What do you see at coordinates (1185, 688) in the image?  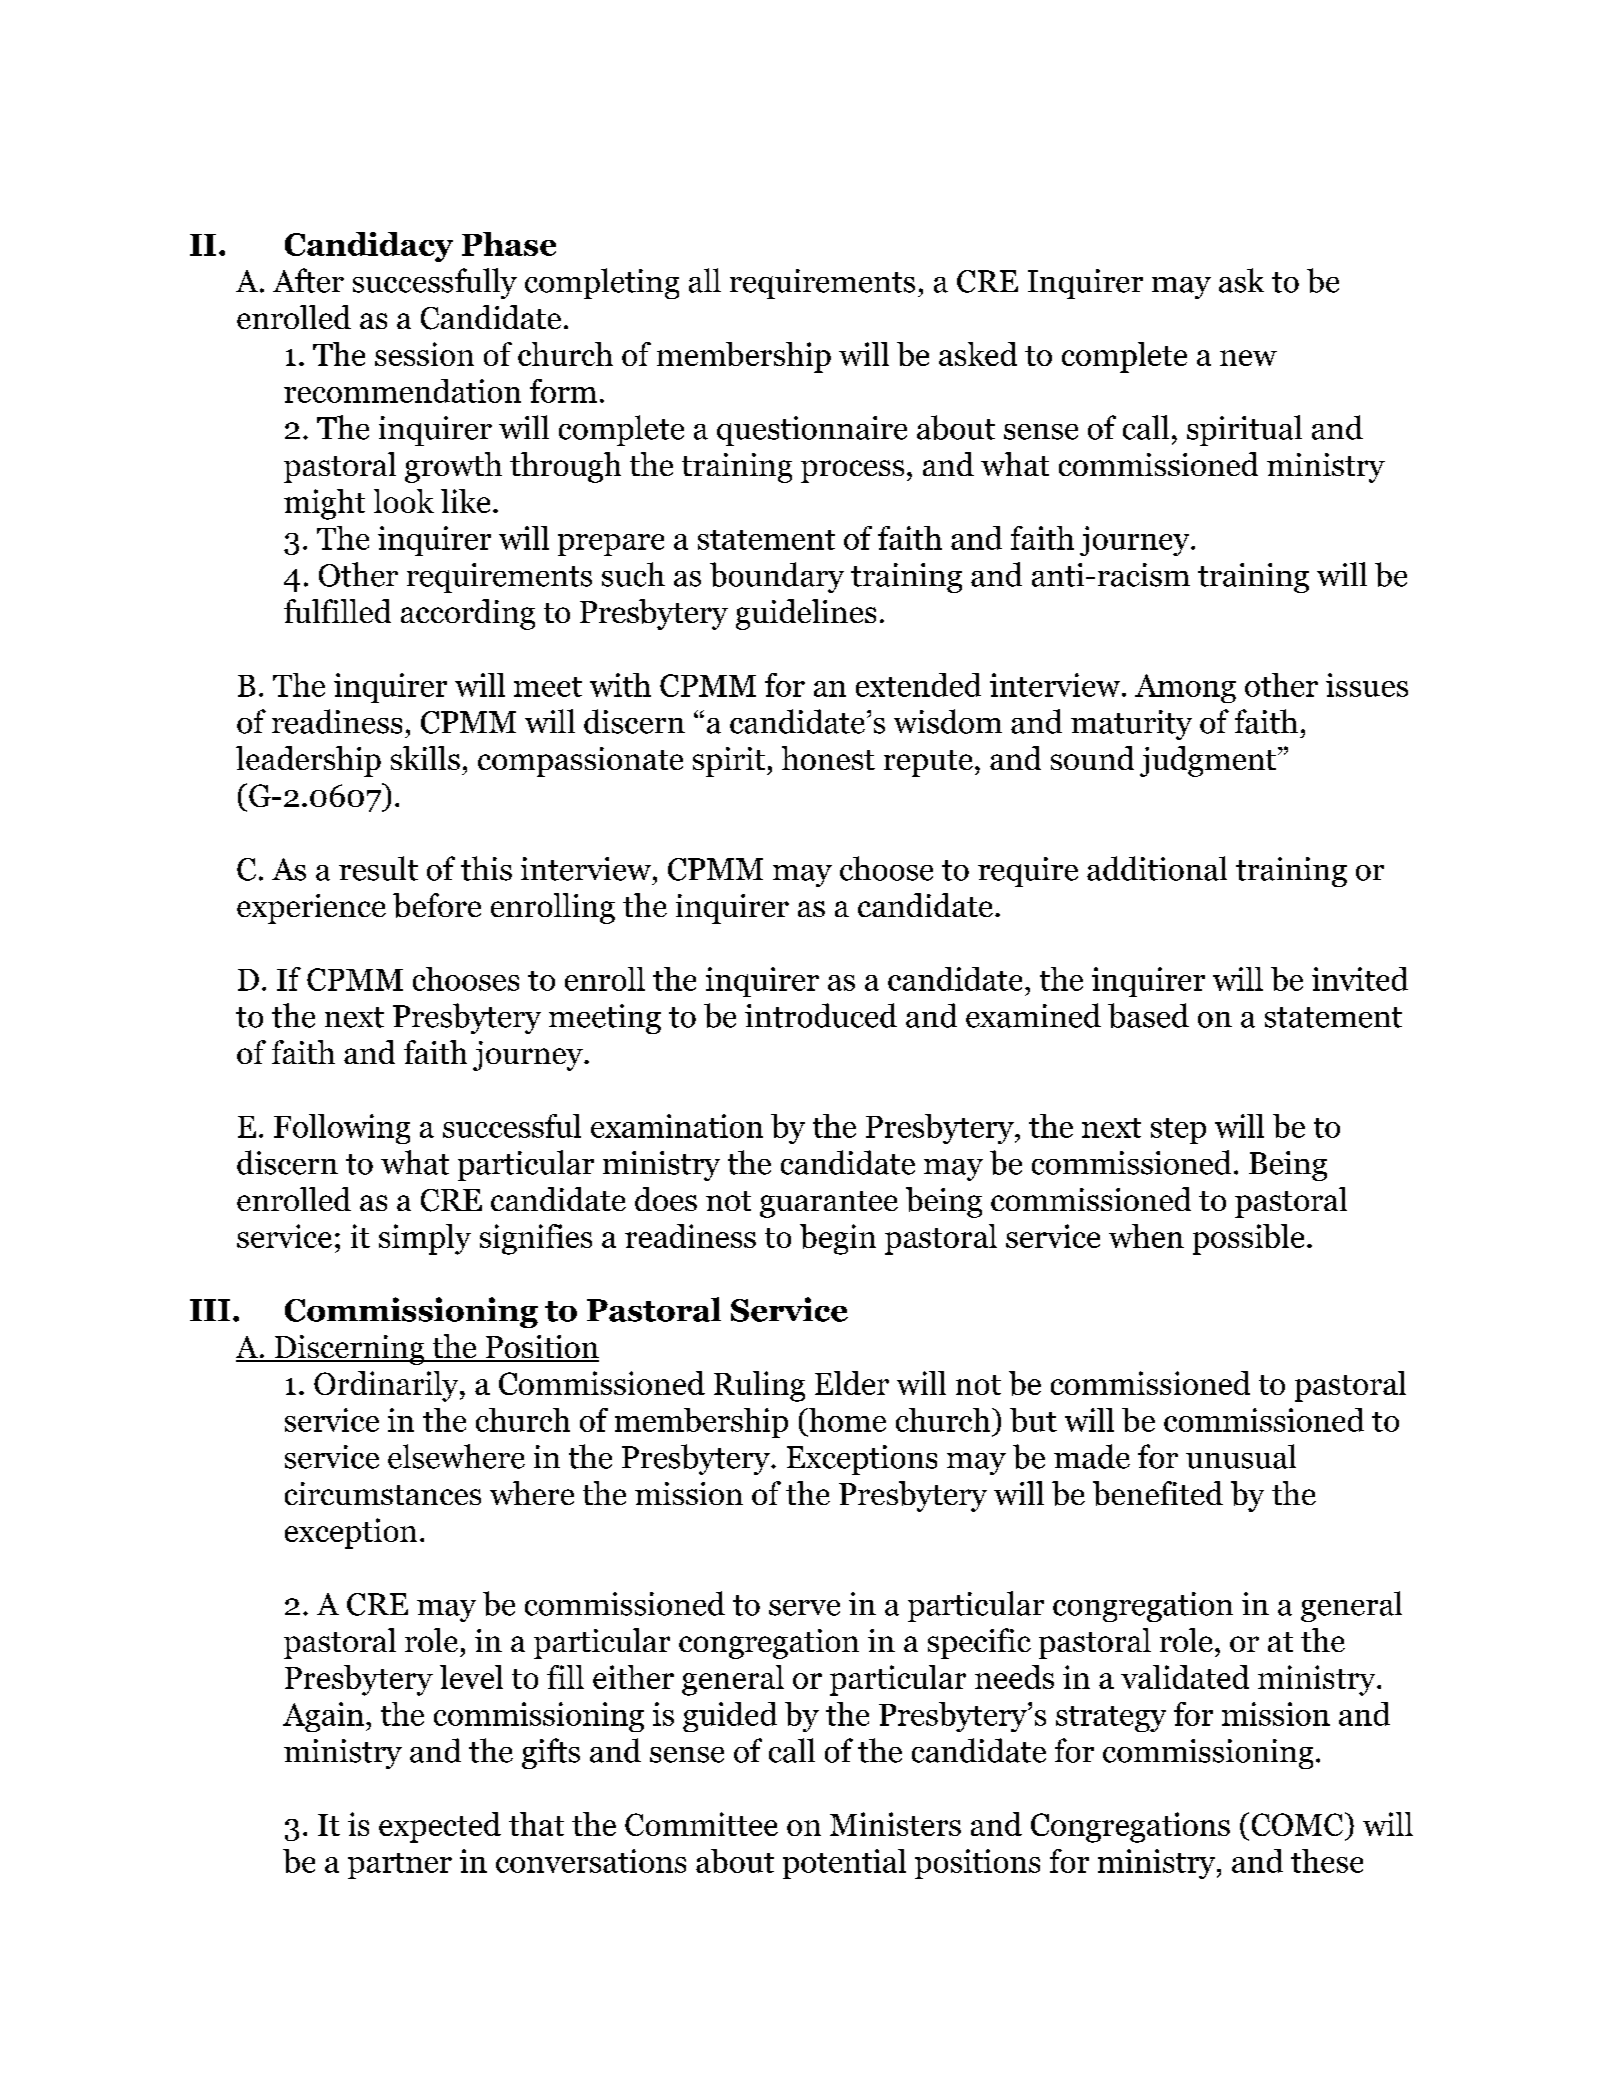 I see `Among` at bounding box center [1185, 688].
